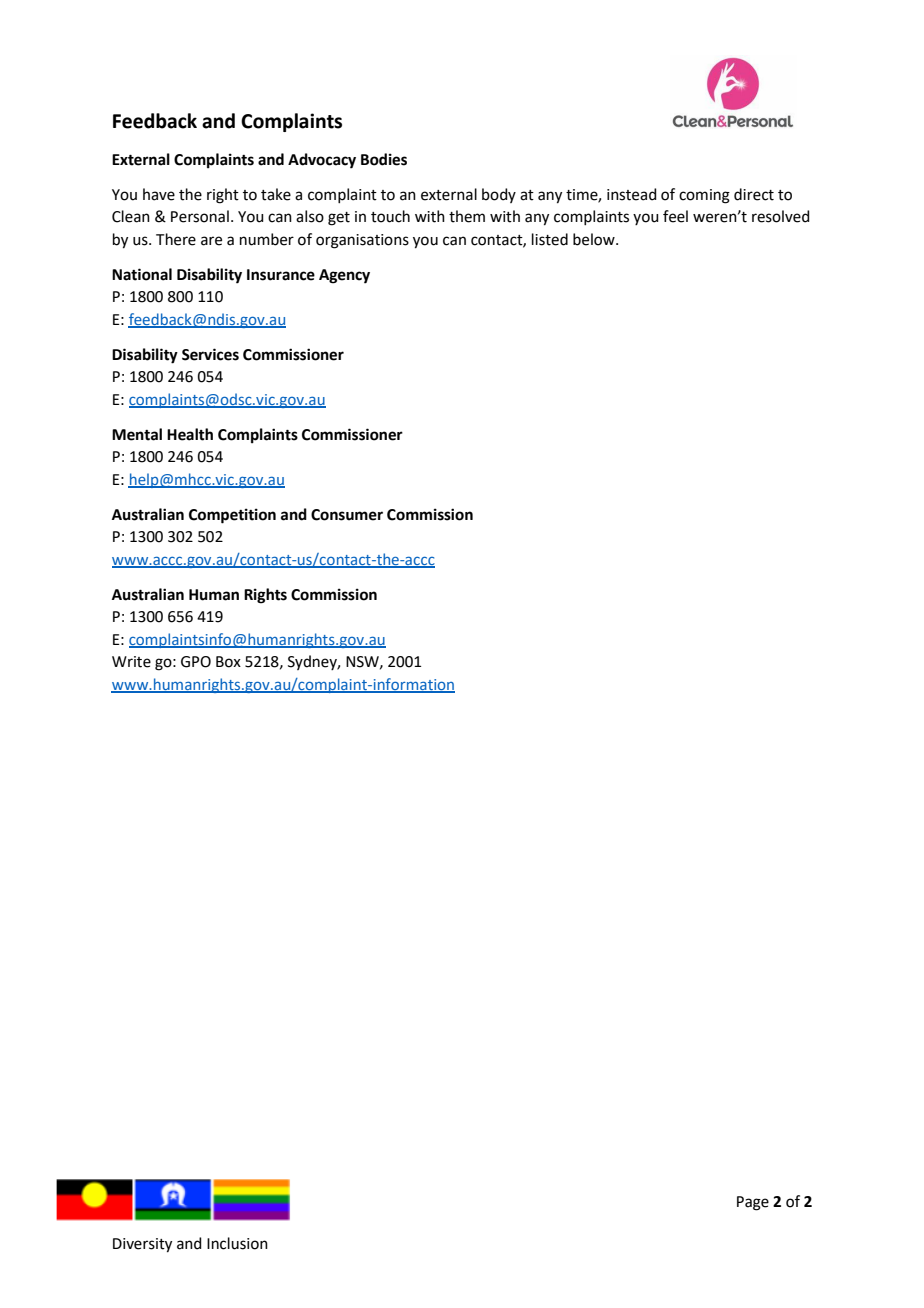  What do you see at coordinates (137, 434) in the image?
I see `Mental` at bounding box center [137, 434].
